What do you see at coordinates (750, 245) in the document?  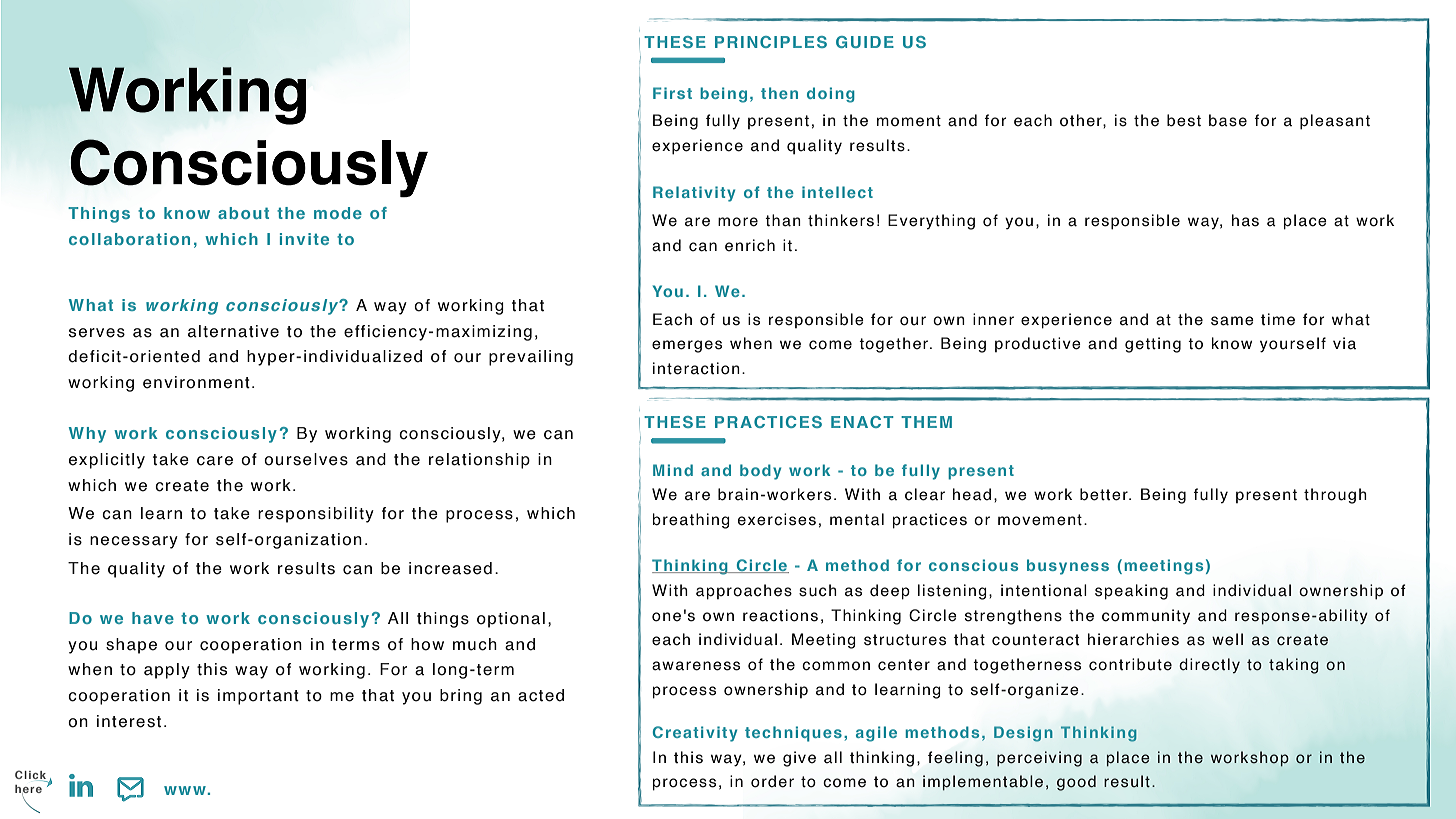 I see `enrich` at bounding box center [750, 245].
